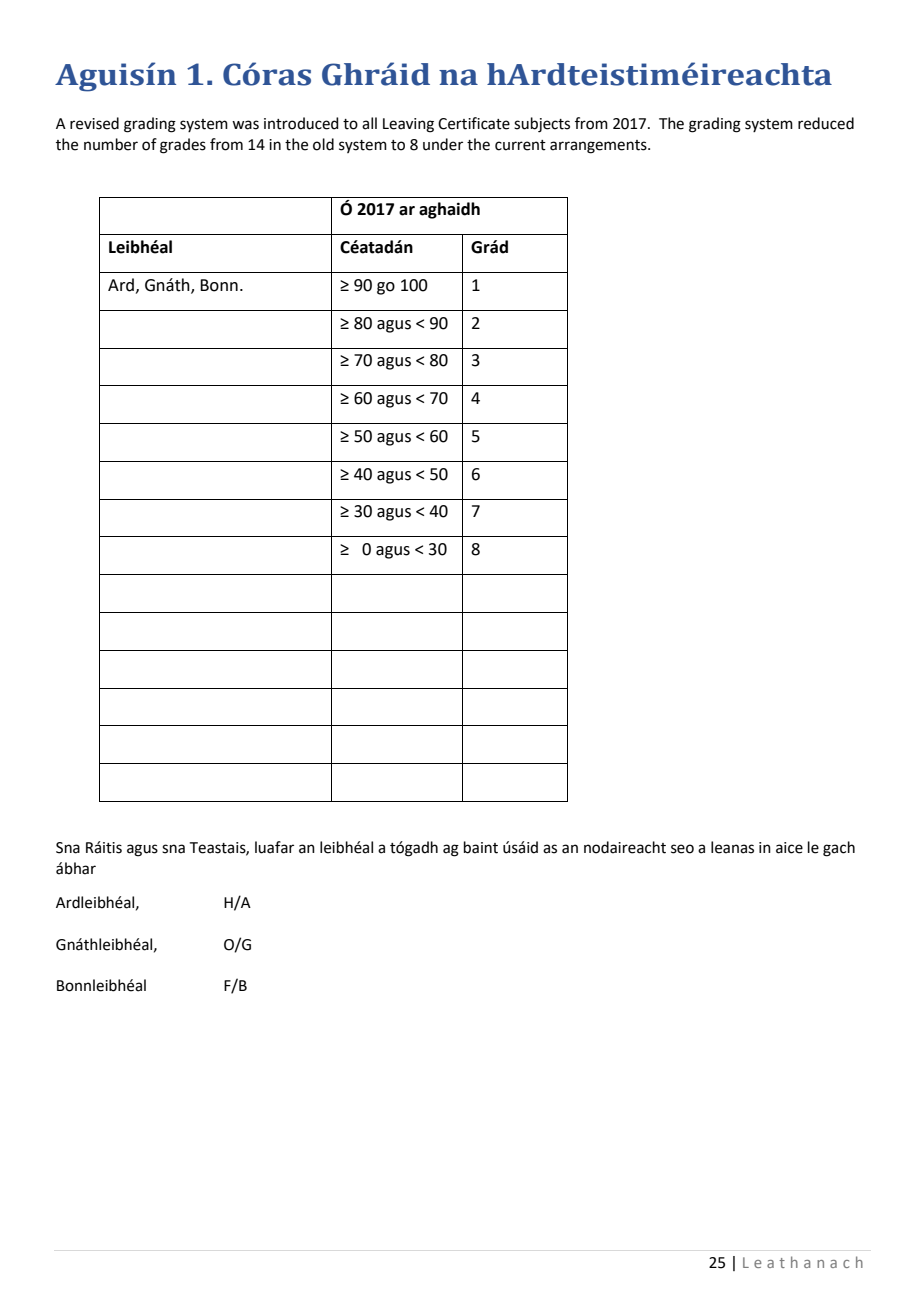 This screenshot has width=924, height=1308. I want to click on was, so click(245, 125).
